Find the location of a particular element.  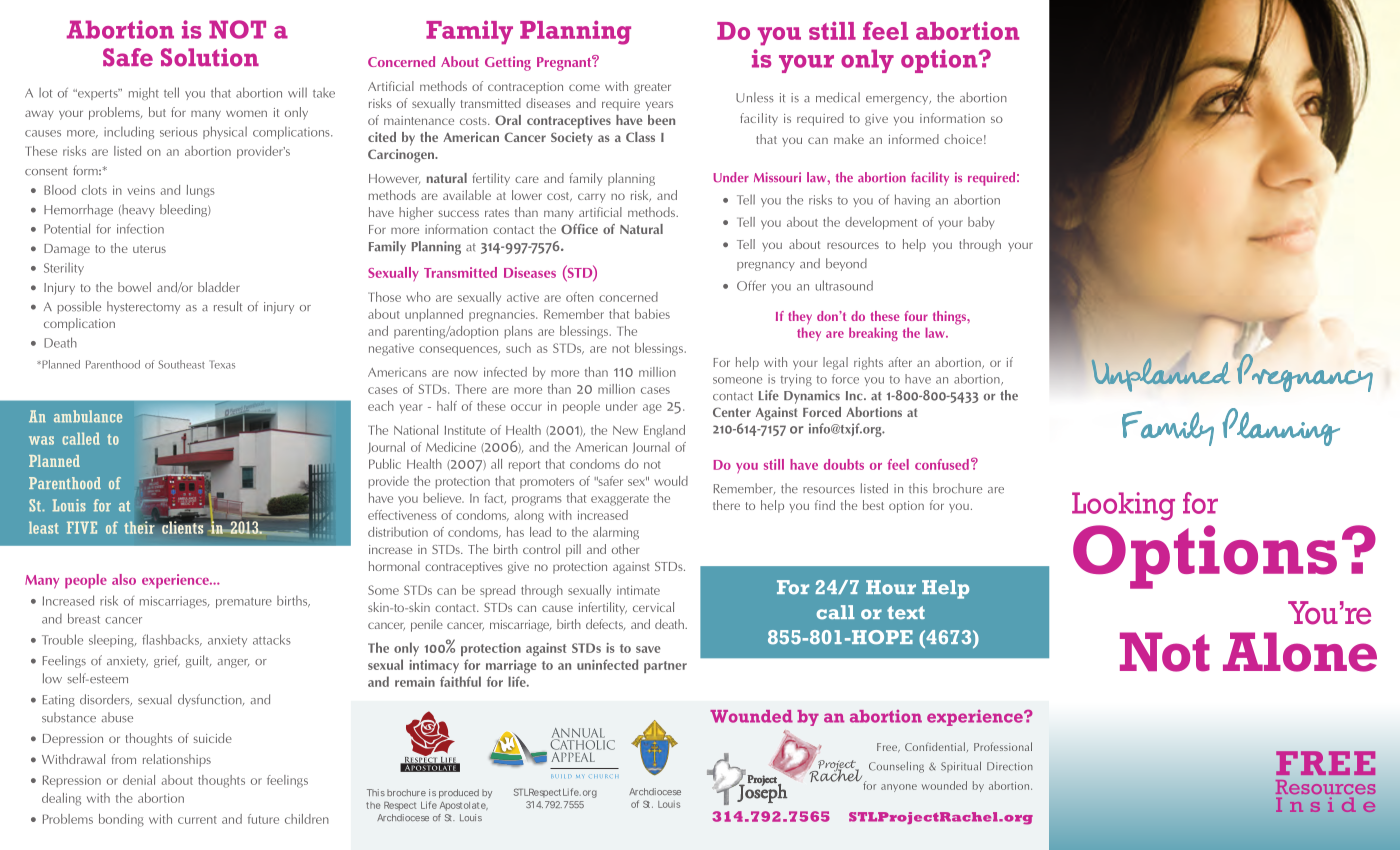

result is located at coordinates (228, 306).
